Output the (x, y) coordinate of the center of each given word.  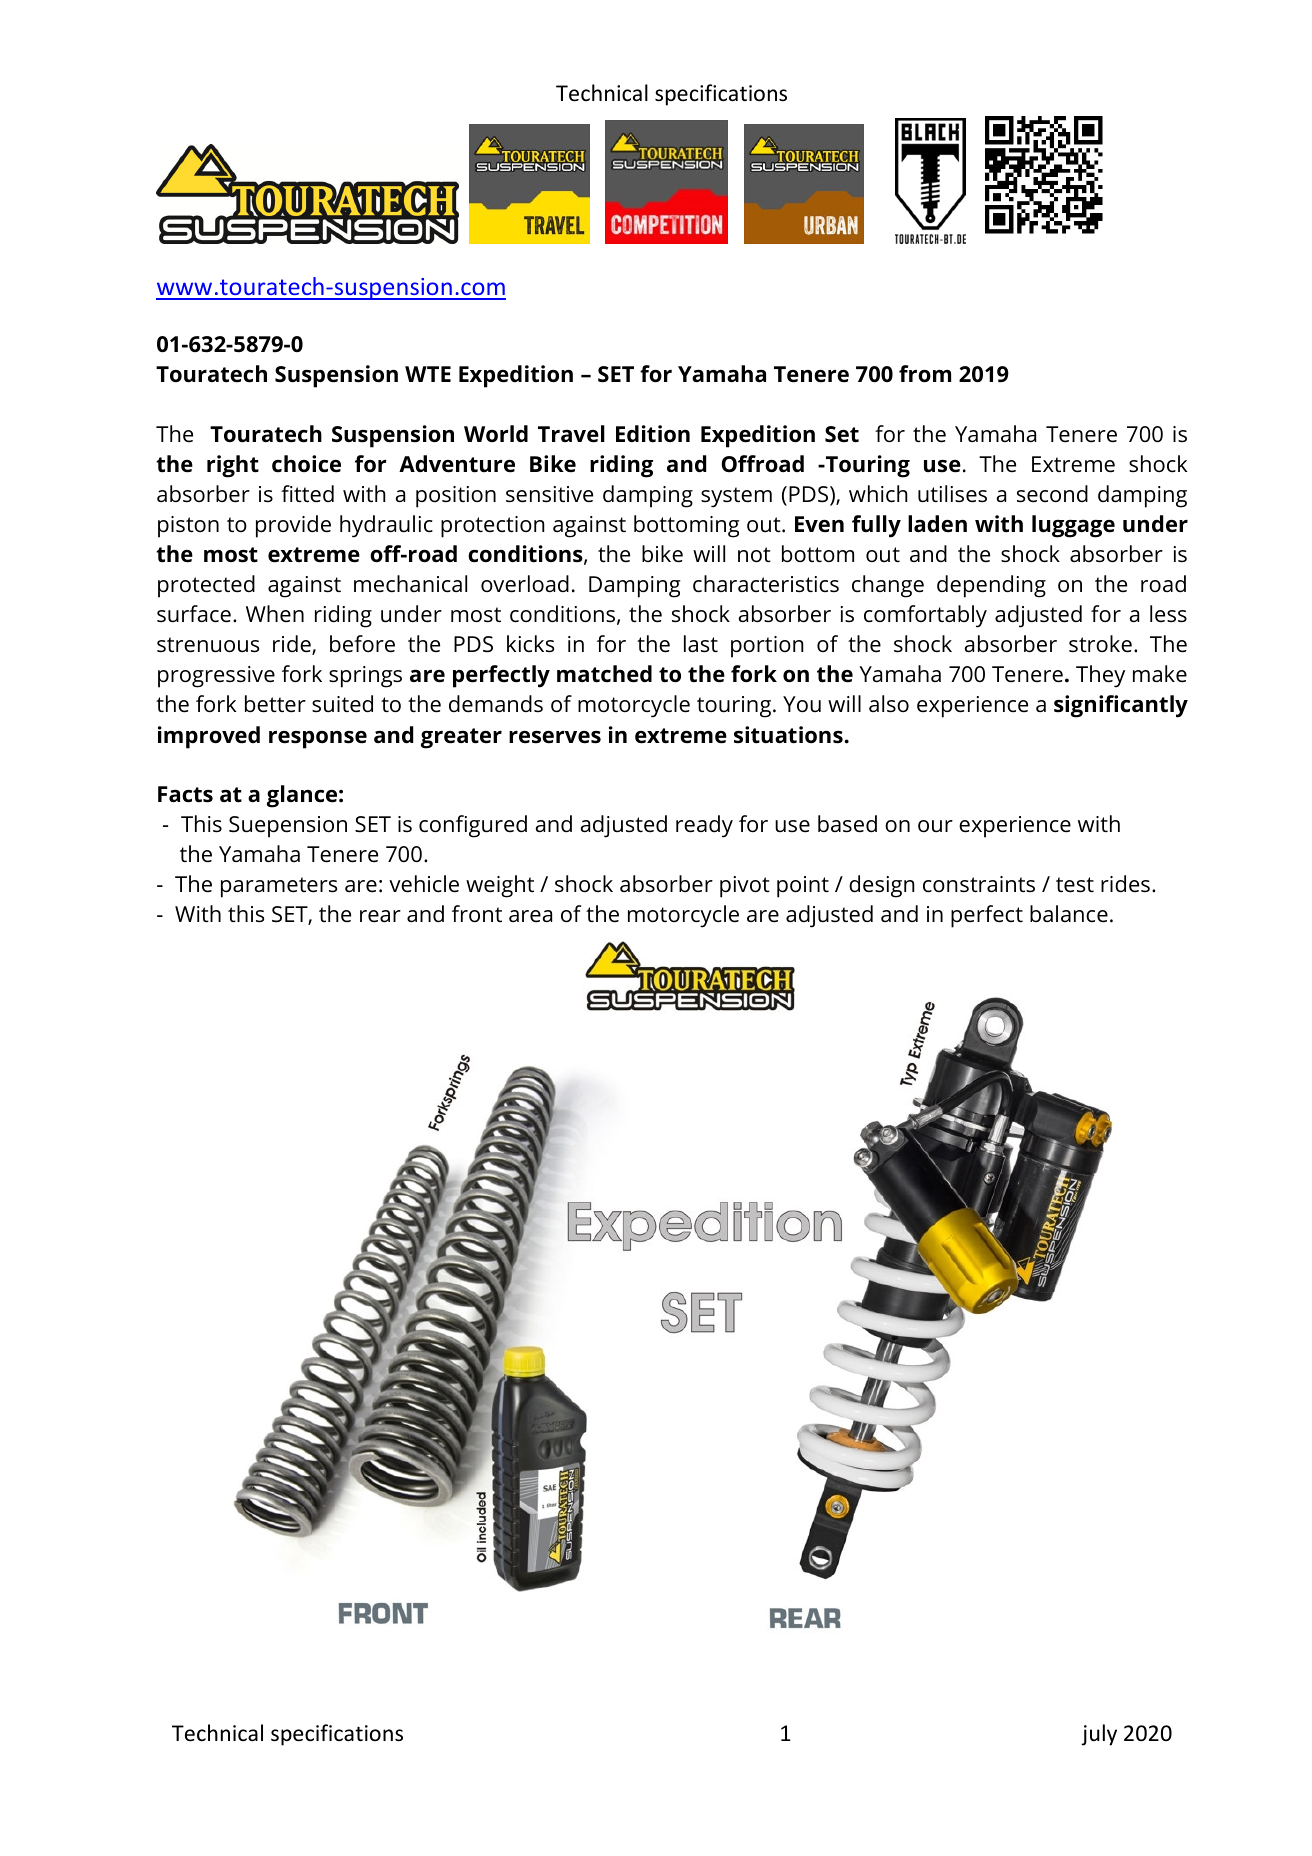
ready (704, 826)
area (530, 916)
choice (306, 464)
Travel (571, 434)
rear (380, 916)
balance (1069, 914)
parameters (279, 887)
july (1099, 1735)
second (1052, 494)
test (1075, 885)
